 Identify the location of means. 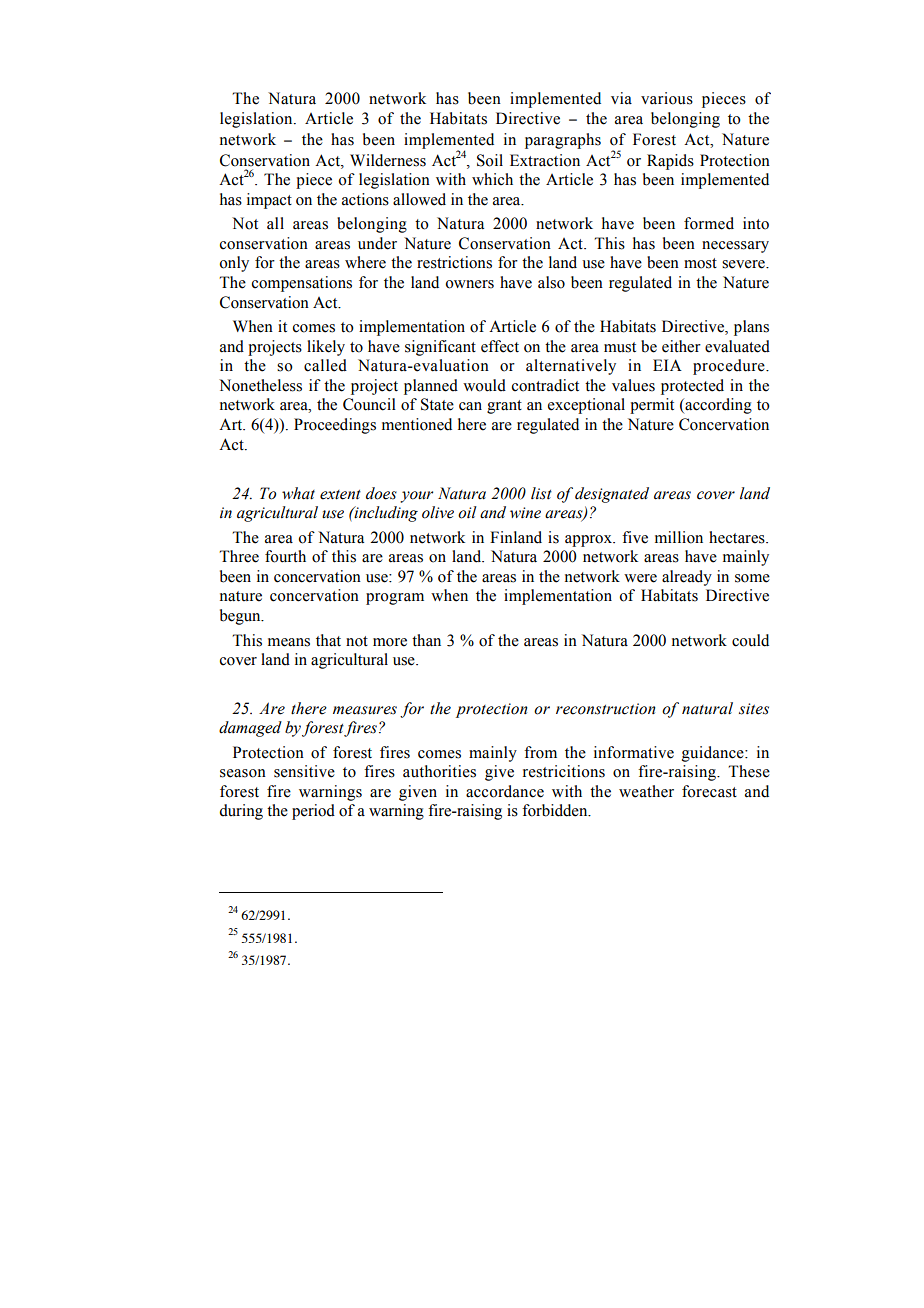
(289, 642).
